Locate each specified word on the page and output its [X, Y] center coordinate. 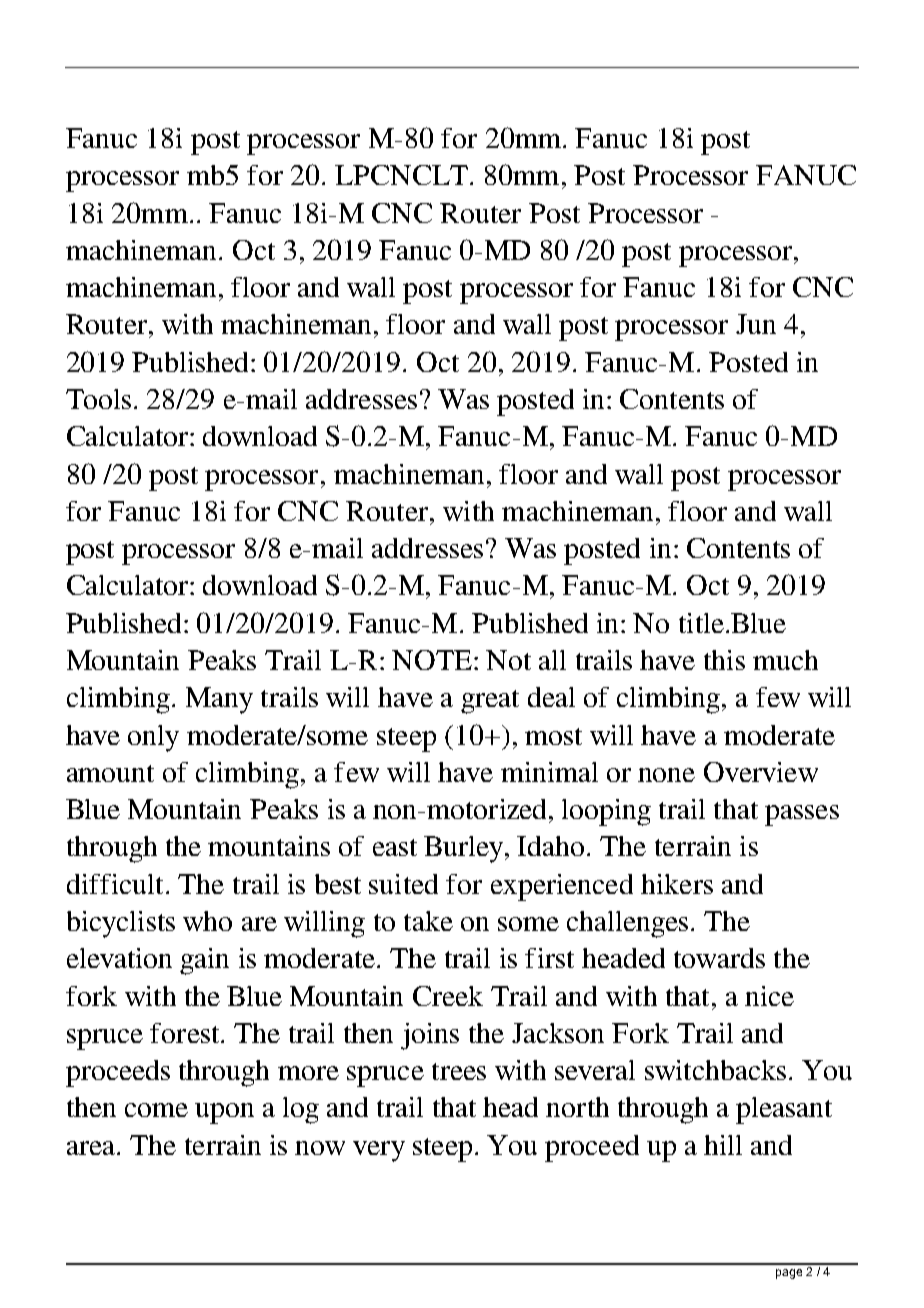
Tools [98, 399]
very [379, 1151]
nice [769, 996]
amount [110, 773]
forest [186, 1033]
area [92, 1148]
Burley [465, 849]
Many [219, 700]
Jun [756, 324]
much [785, 660]
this [724, 660]
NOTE [432, 660]
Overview [761, 772]
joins [430, 1036]
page [789, 1274]
